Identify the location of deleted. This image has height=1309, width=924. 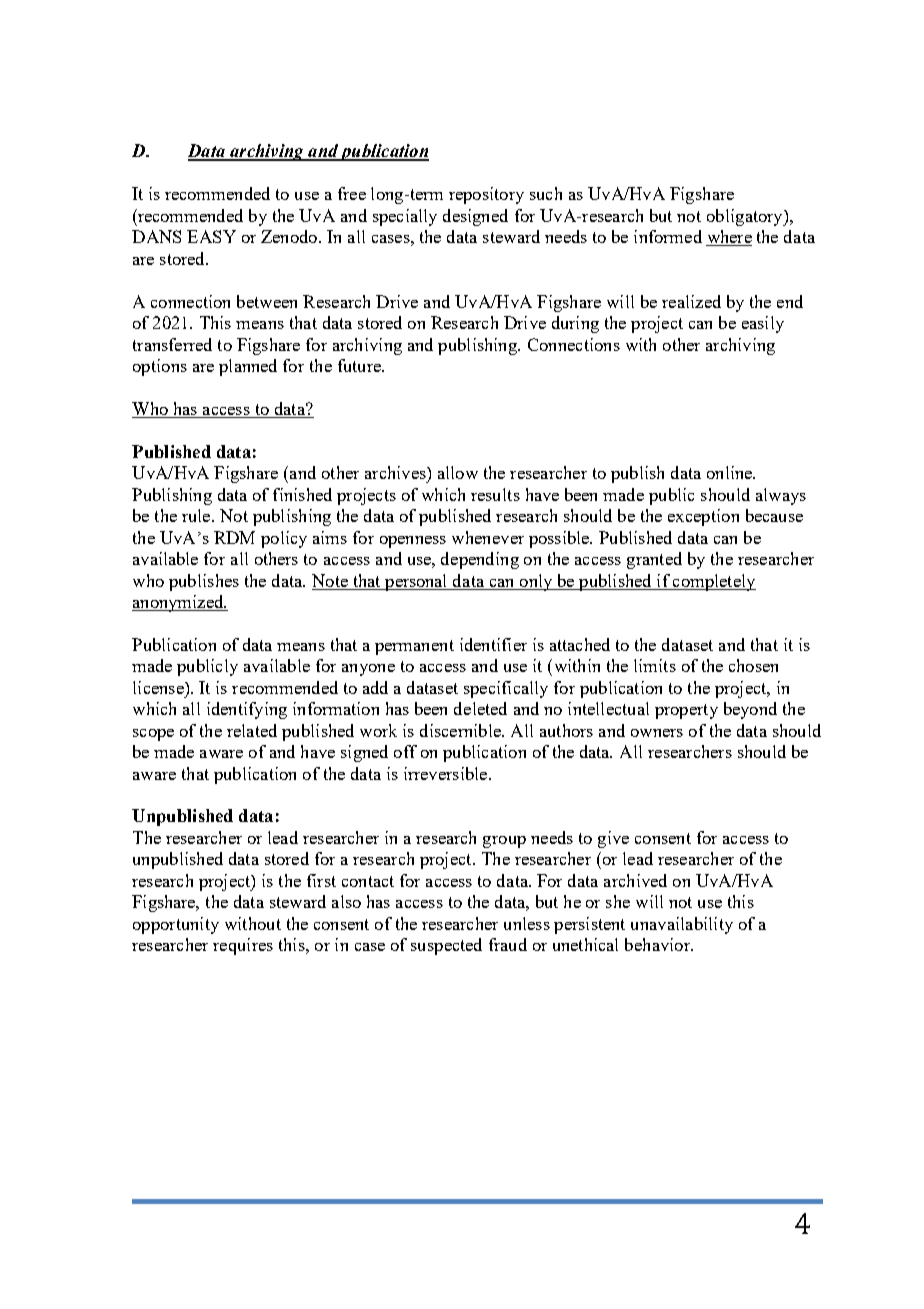
(480, 708).
